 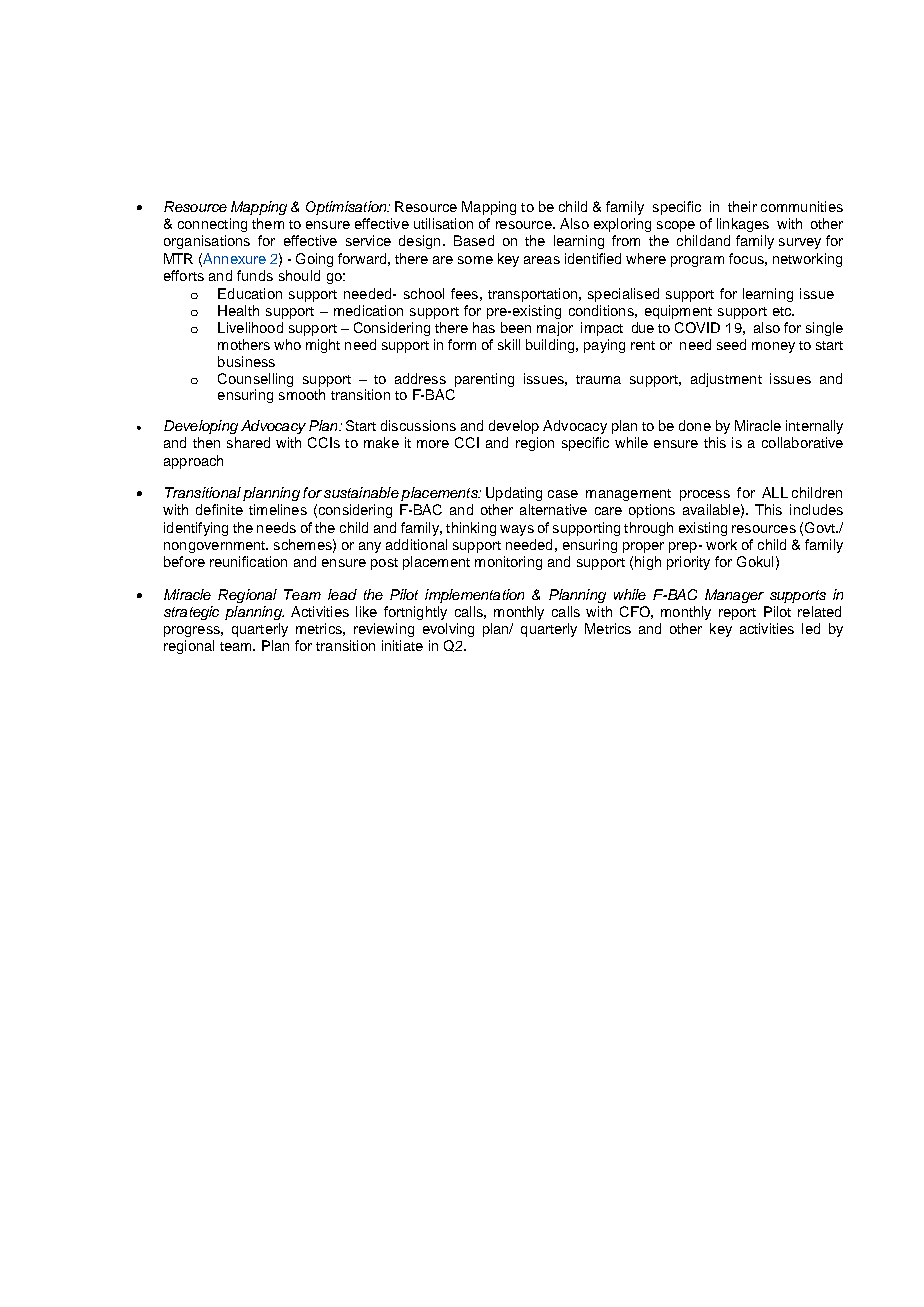 What do you see at coordinates (191, 613) in the screenshot?
I see `strategic` at bounding box center [191, 613].
